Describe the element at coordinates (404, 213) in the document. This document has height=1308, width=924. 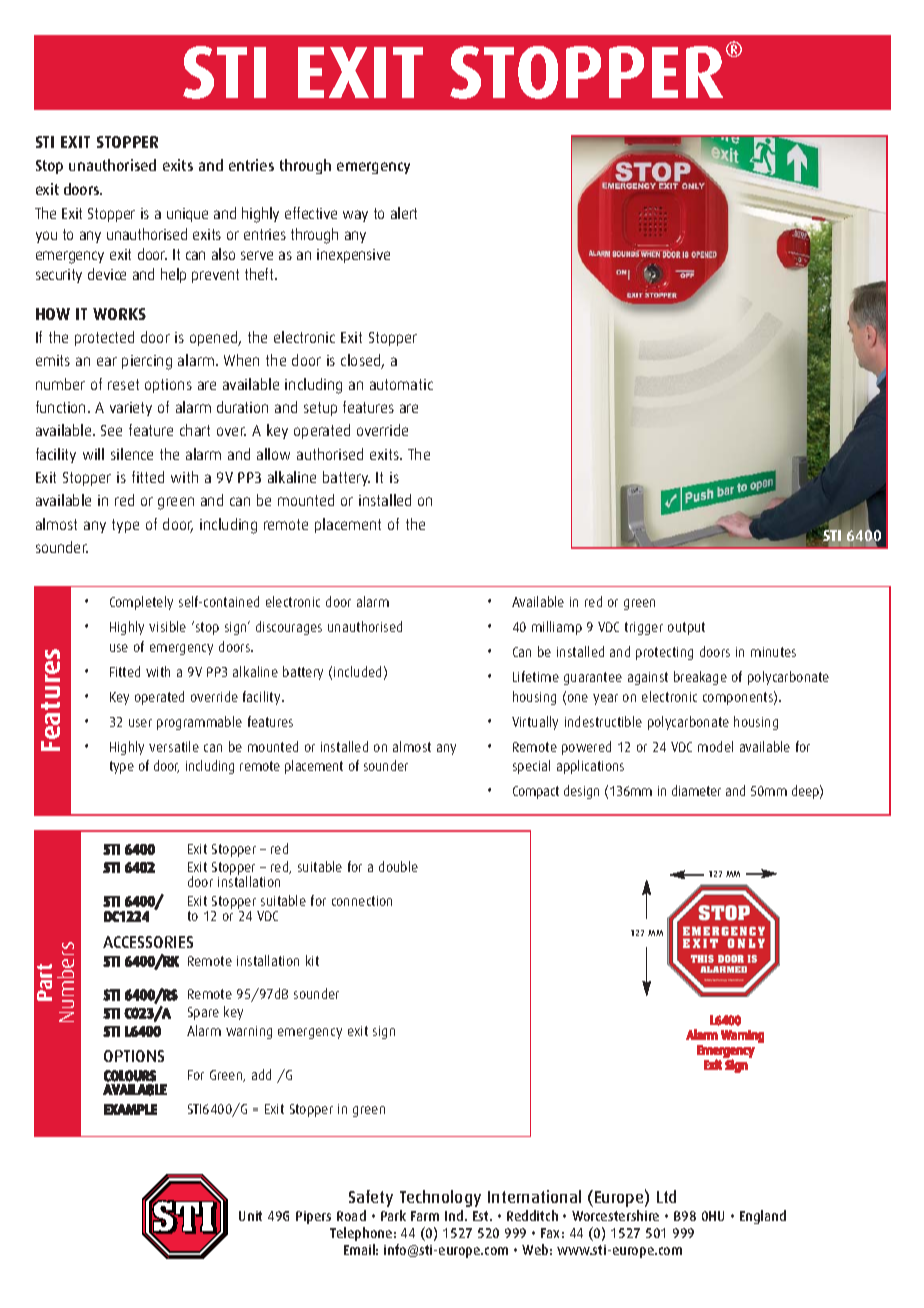
I see `alert` at that location.
